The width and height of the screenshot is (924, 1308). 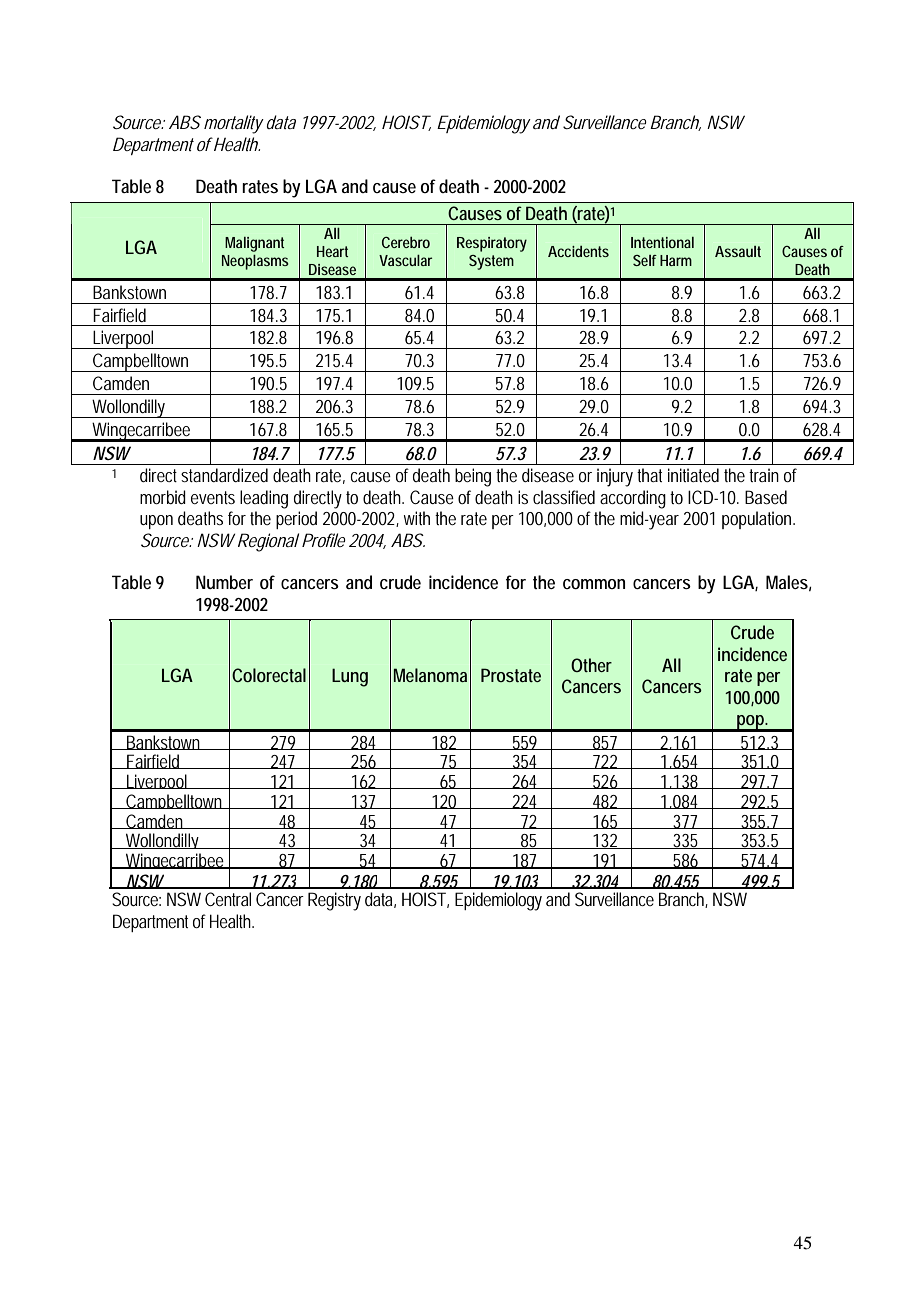 What do you see at coordinates (492, 244) in the screenshot?
I see `Respiratory` at bounding box center [492, 244].
